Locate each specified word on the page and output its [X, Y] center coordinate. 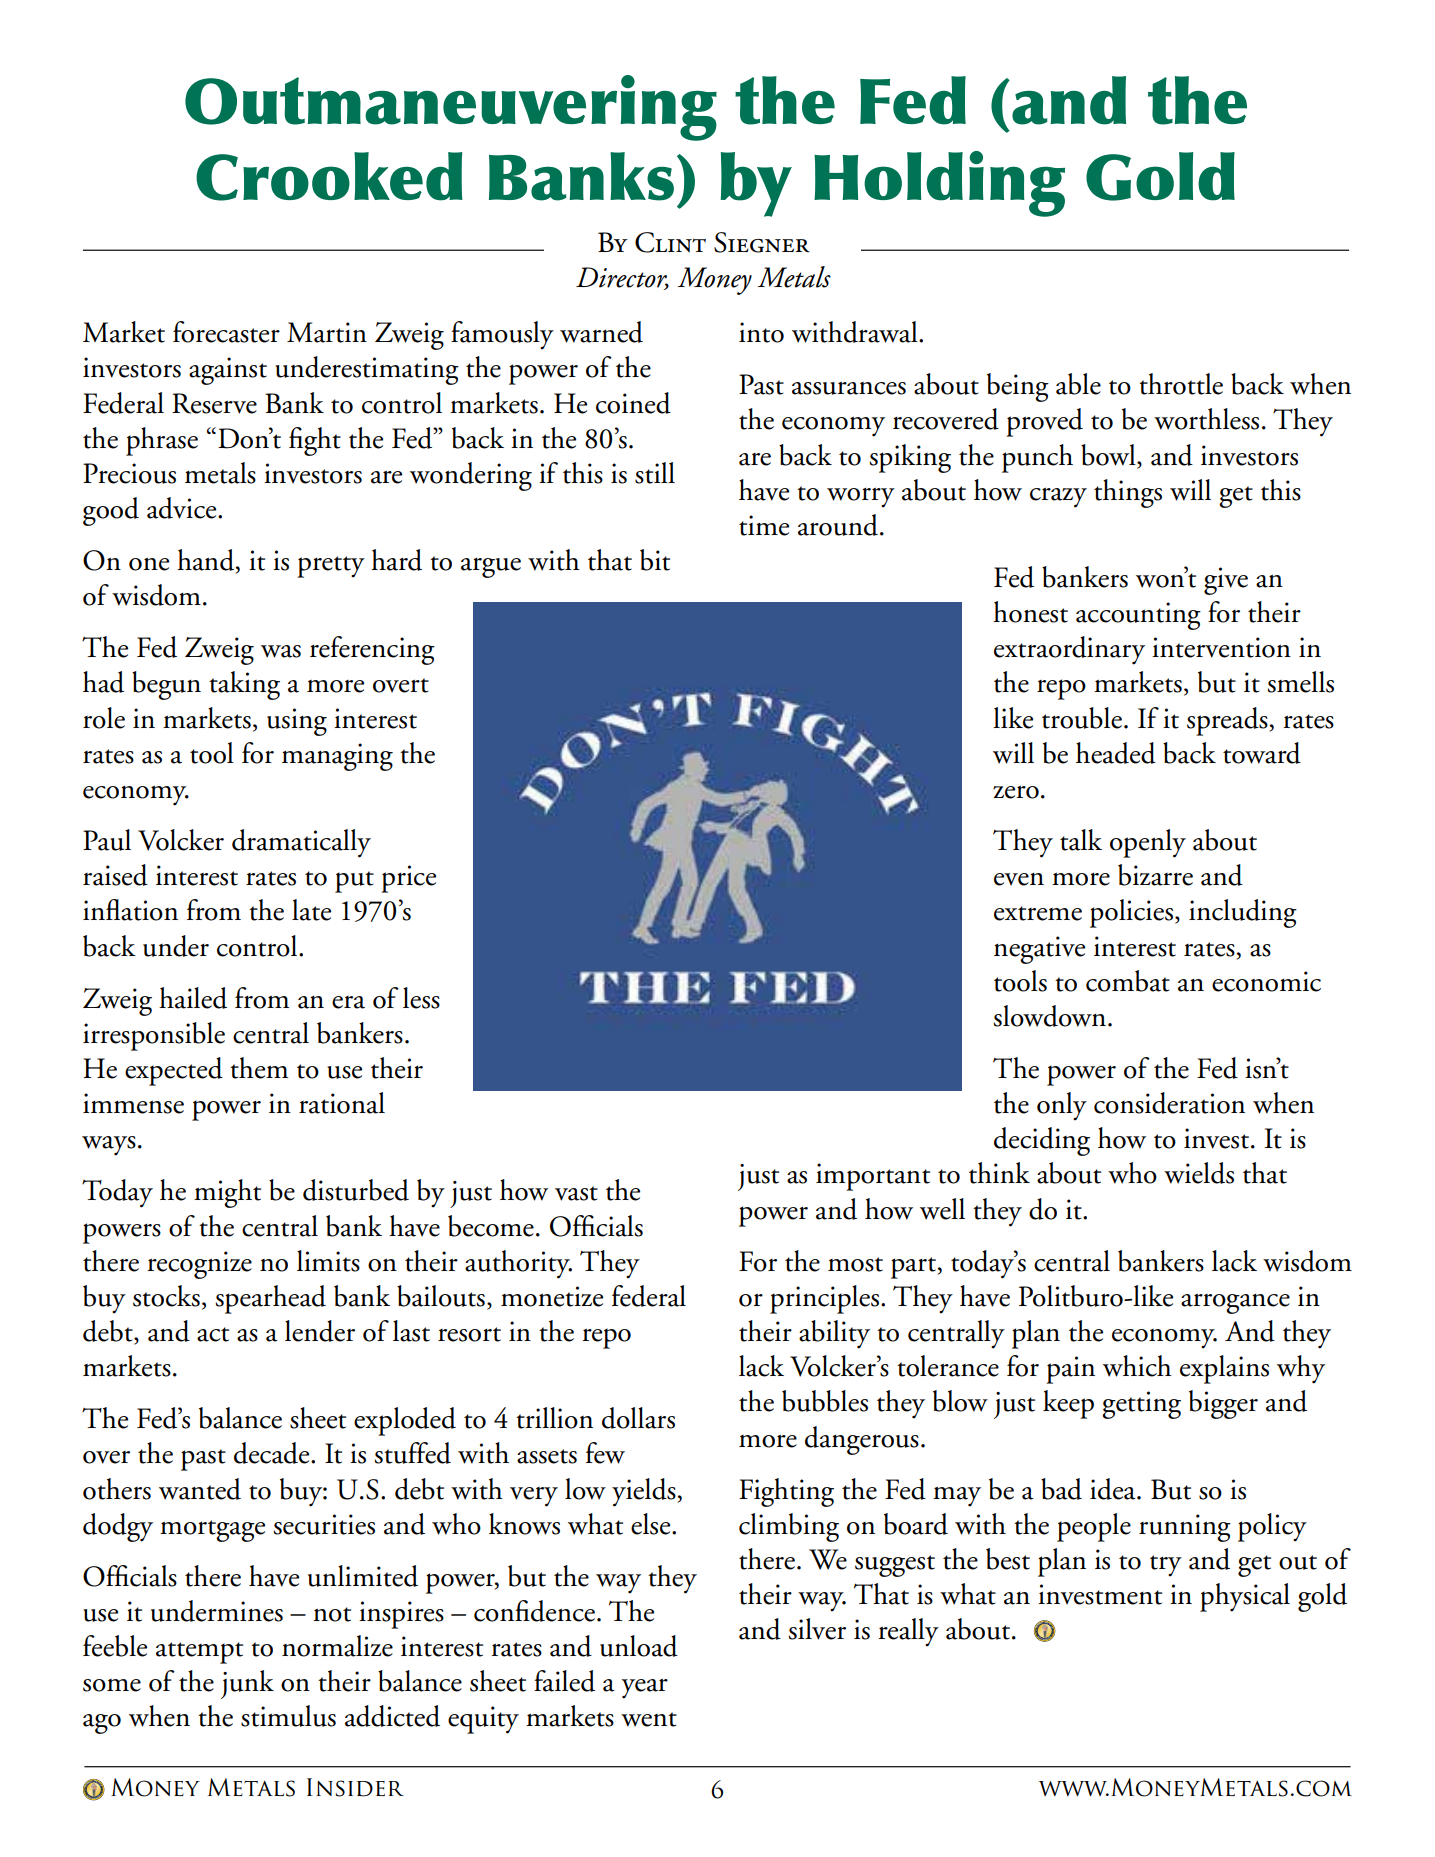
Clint [670, 242]
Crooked [329, 176]
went [649, 1719]
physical [1245, 1597]
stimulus [288, 1716]
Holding [939, 184]
